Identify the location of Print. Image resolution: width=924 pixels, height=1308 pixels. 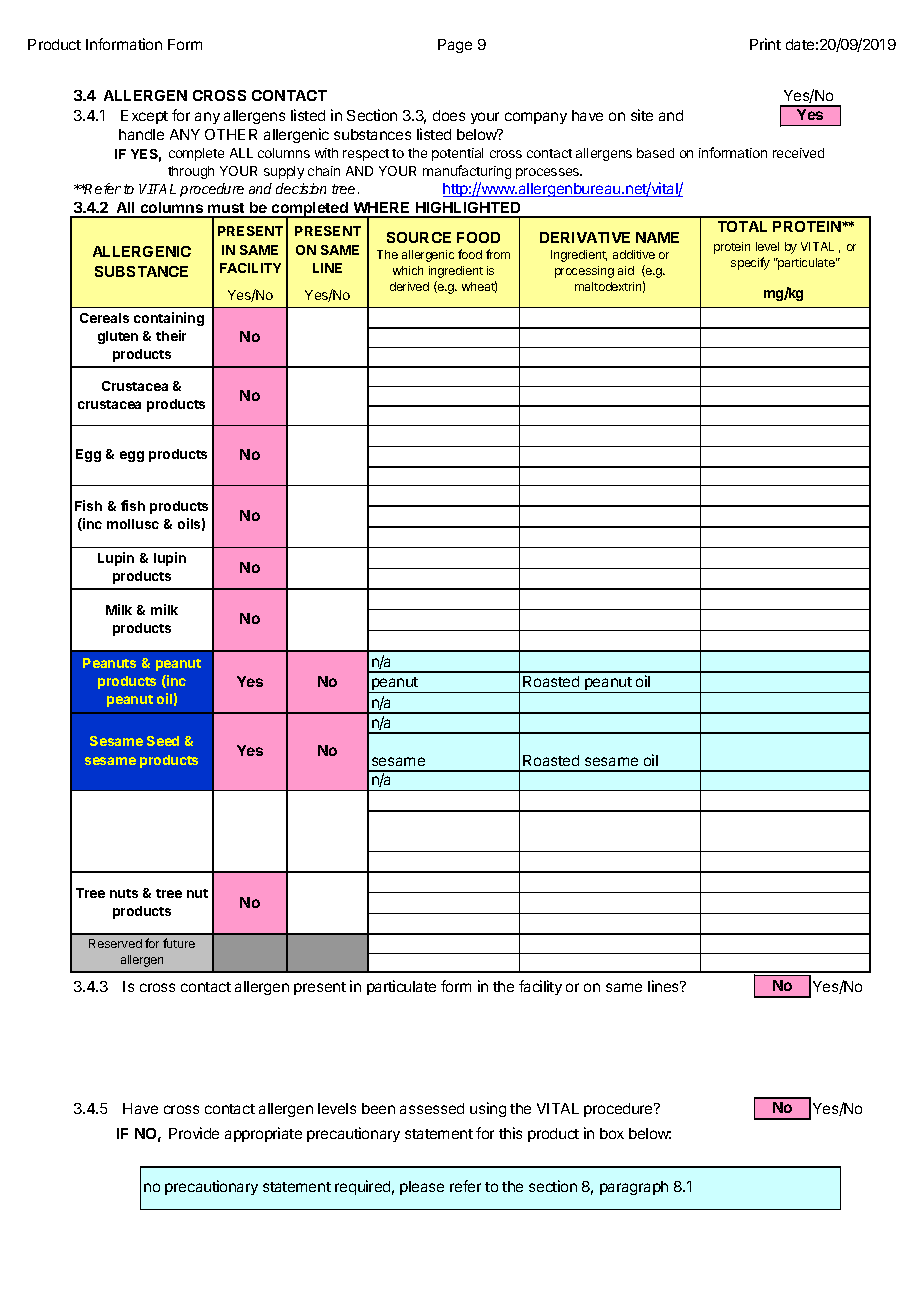
(765, 44).
